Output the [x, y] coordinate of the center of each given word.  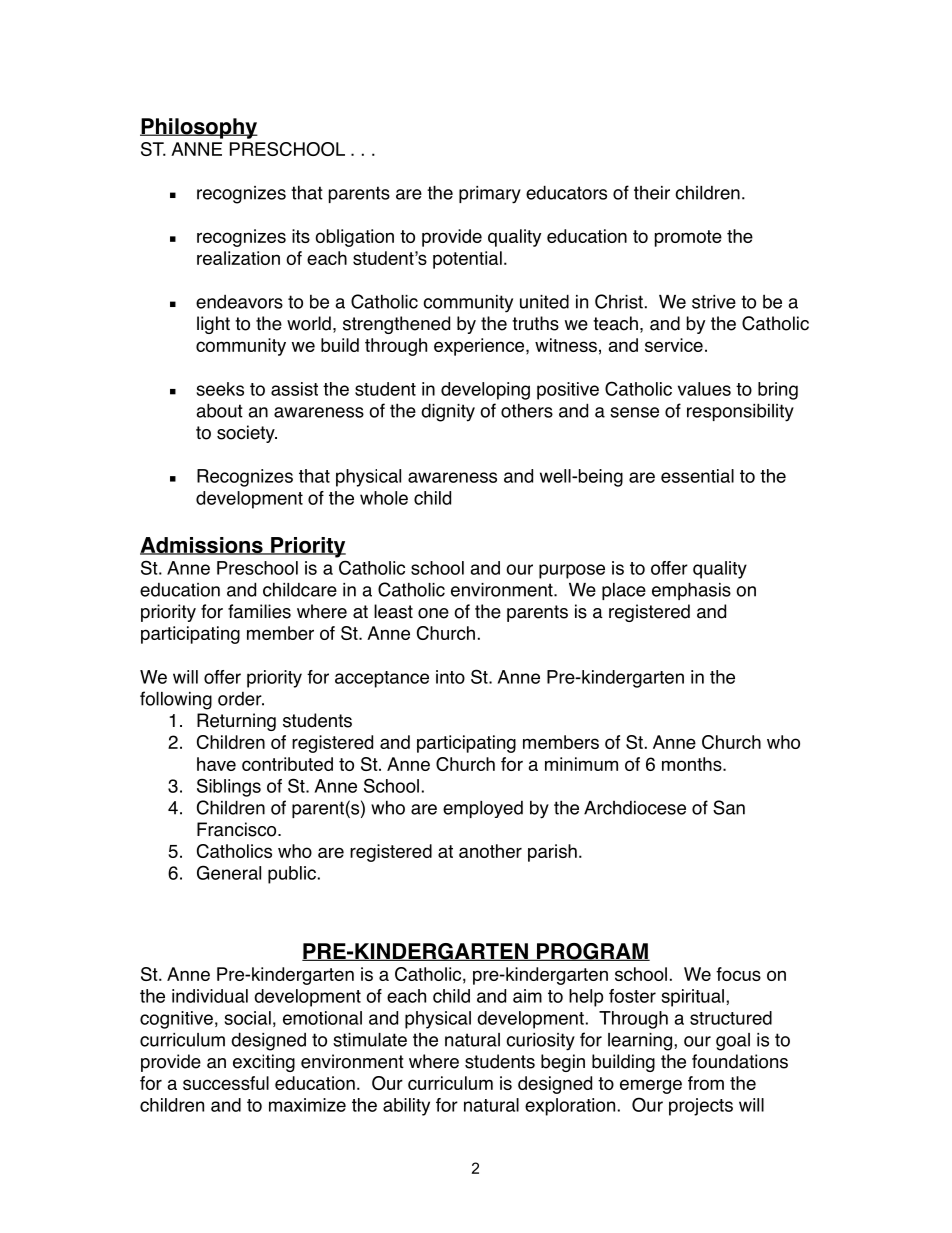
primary [490, 195]
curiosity [540, 1042]
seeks [220, 389]
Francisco [238, 829]
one [433, 613]
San [729, 807]
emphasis [691, 591]
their [652, 193]
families [259, 611]
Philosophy [199, 128]
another [490, 851]
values [704, 389]
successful [226, 1083]
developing [485, 391]
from [706, 1083]
